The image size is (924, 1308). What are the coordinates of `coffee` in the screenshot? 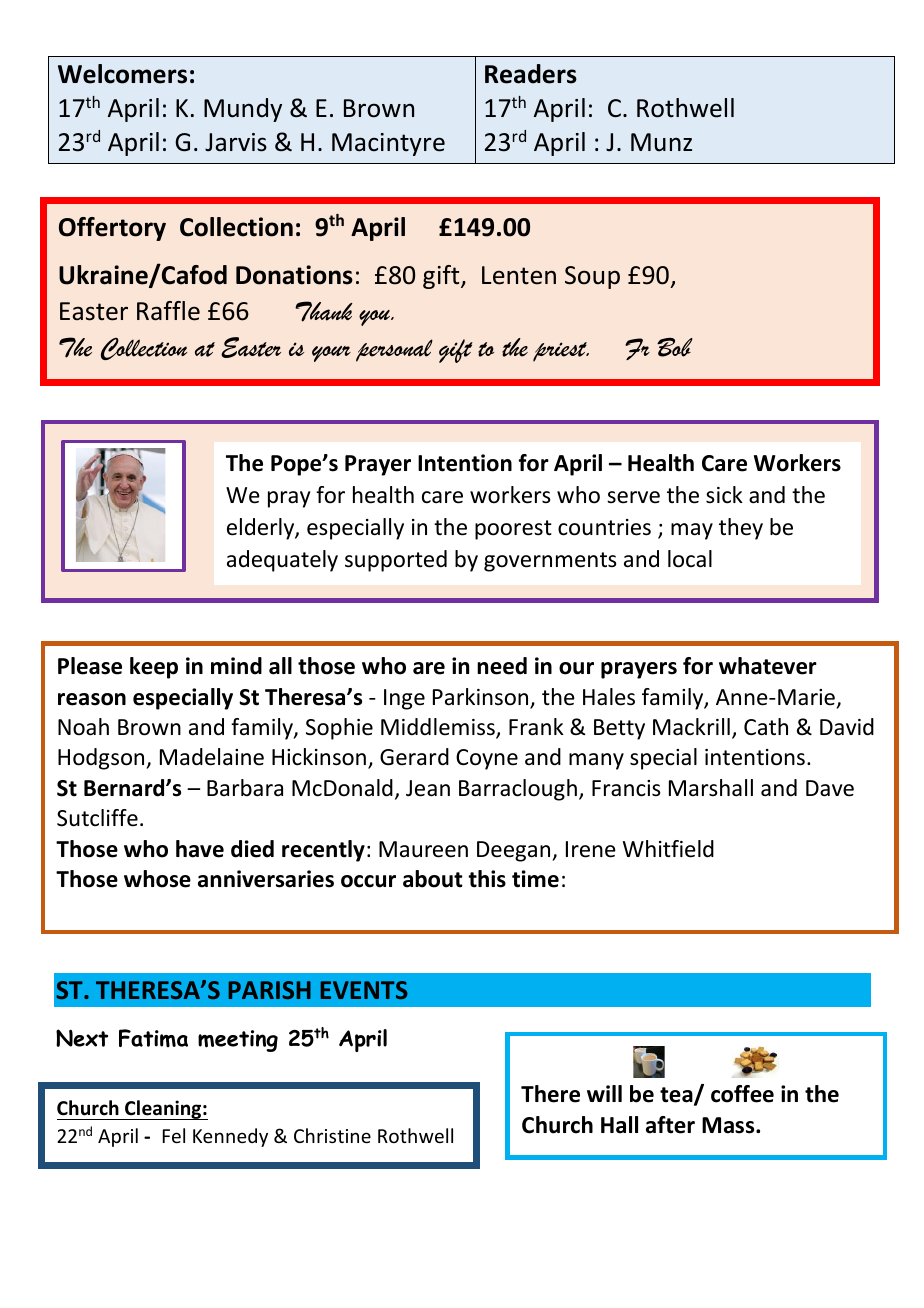 It's located at (742, 1094).
